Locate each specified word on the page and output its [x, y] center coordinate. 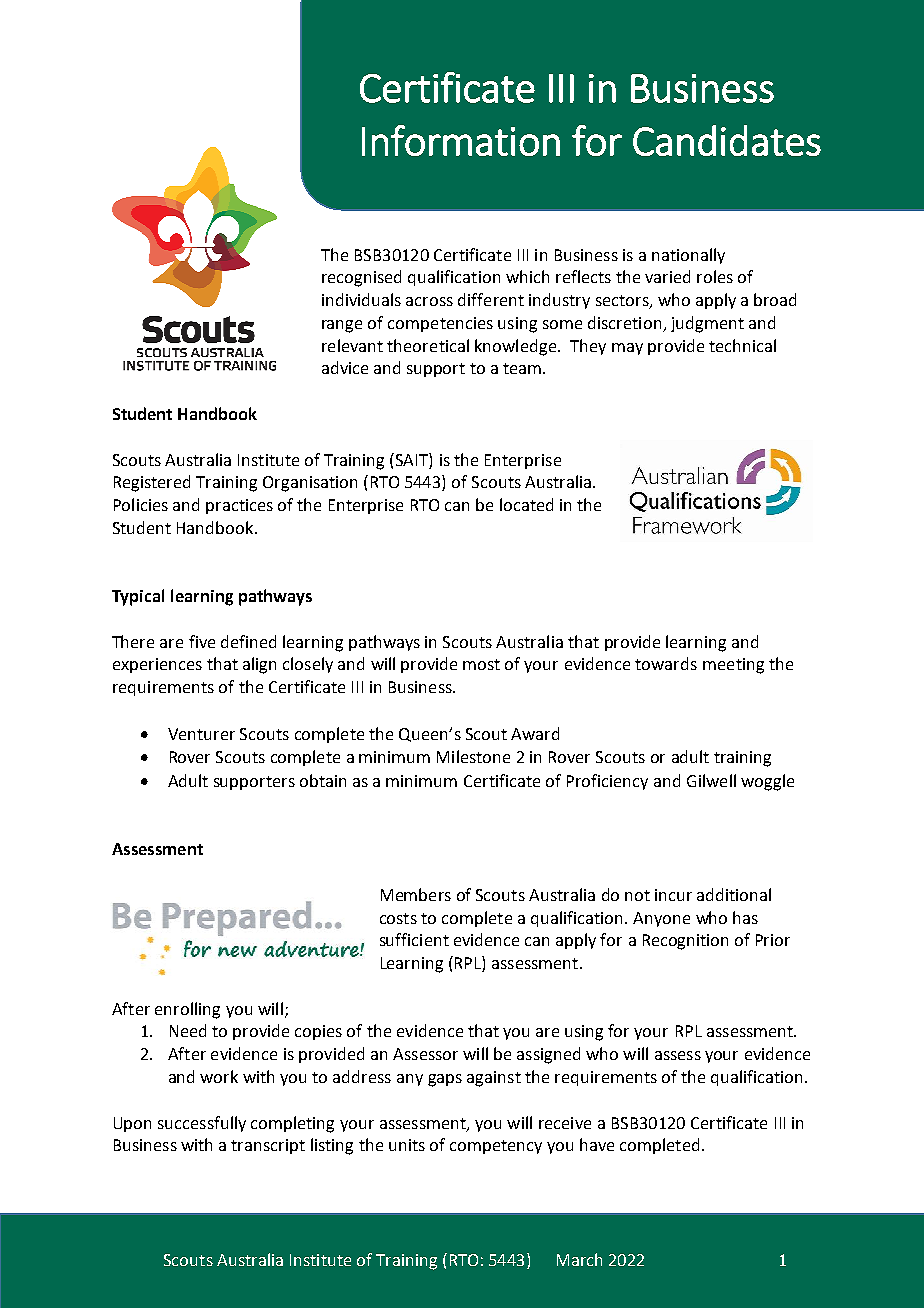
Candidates [727, 140]
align [259, 665]
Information [461, 140]
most [481, 664]
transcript [268, 1146]
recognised [361, 278]
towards [666, 663]
